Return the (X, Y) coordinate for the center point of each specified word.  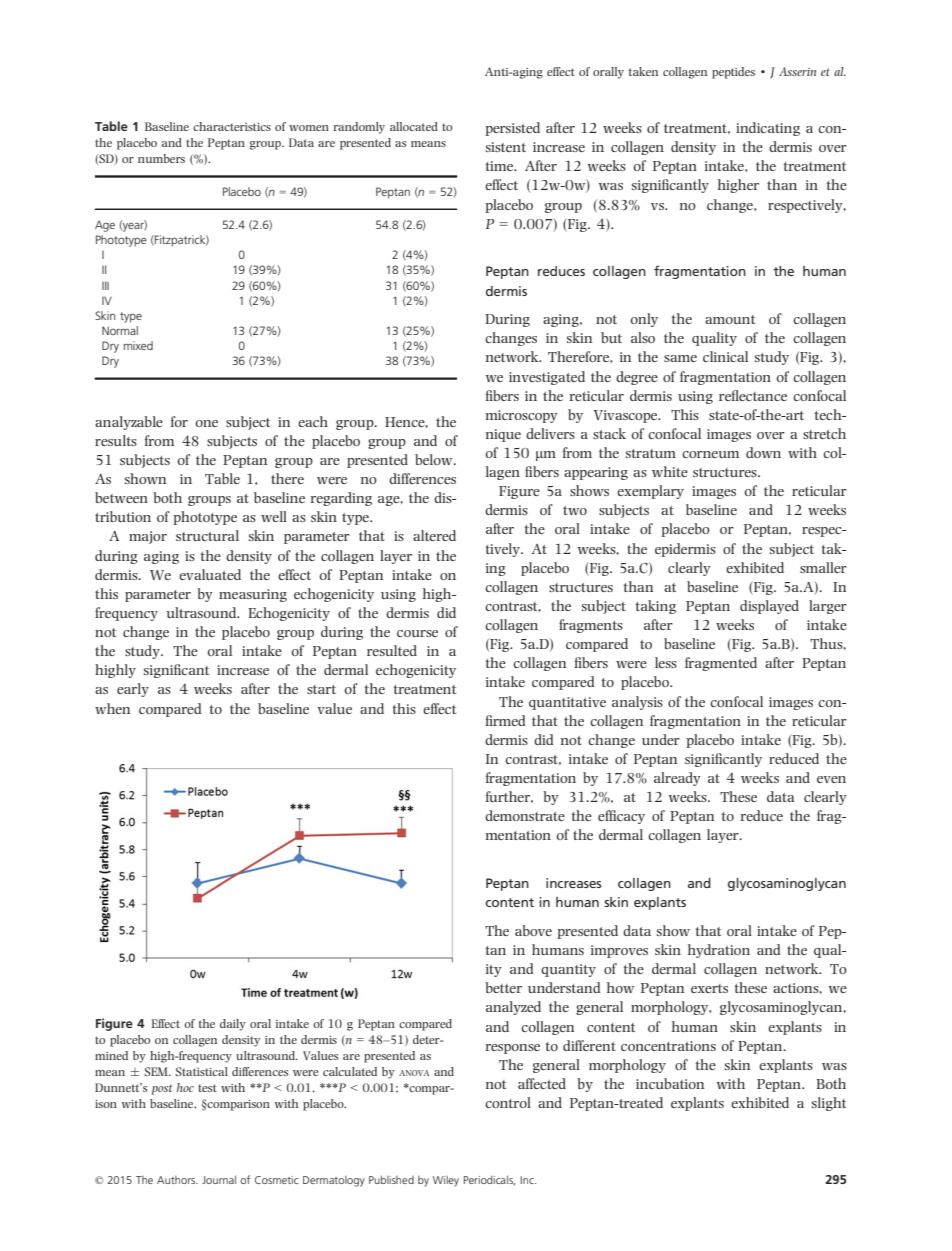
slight (829, 1104)
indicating (768, 129)
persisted (513, 129)
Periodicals (489, 1180)
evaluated (210, 574)
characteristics (232, 126)
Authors (177, 1180)
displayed (769, 607)
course (417, 633)
